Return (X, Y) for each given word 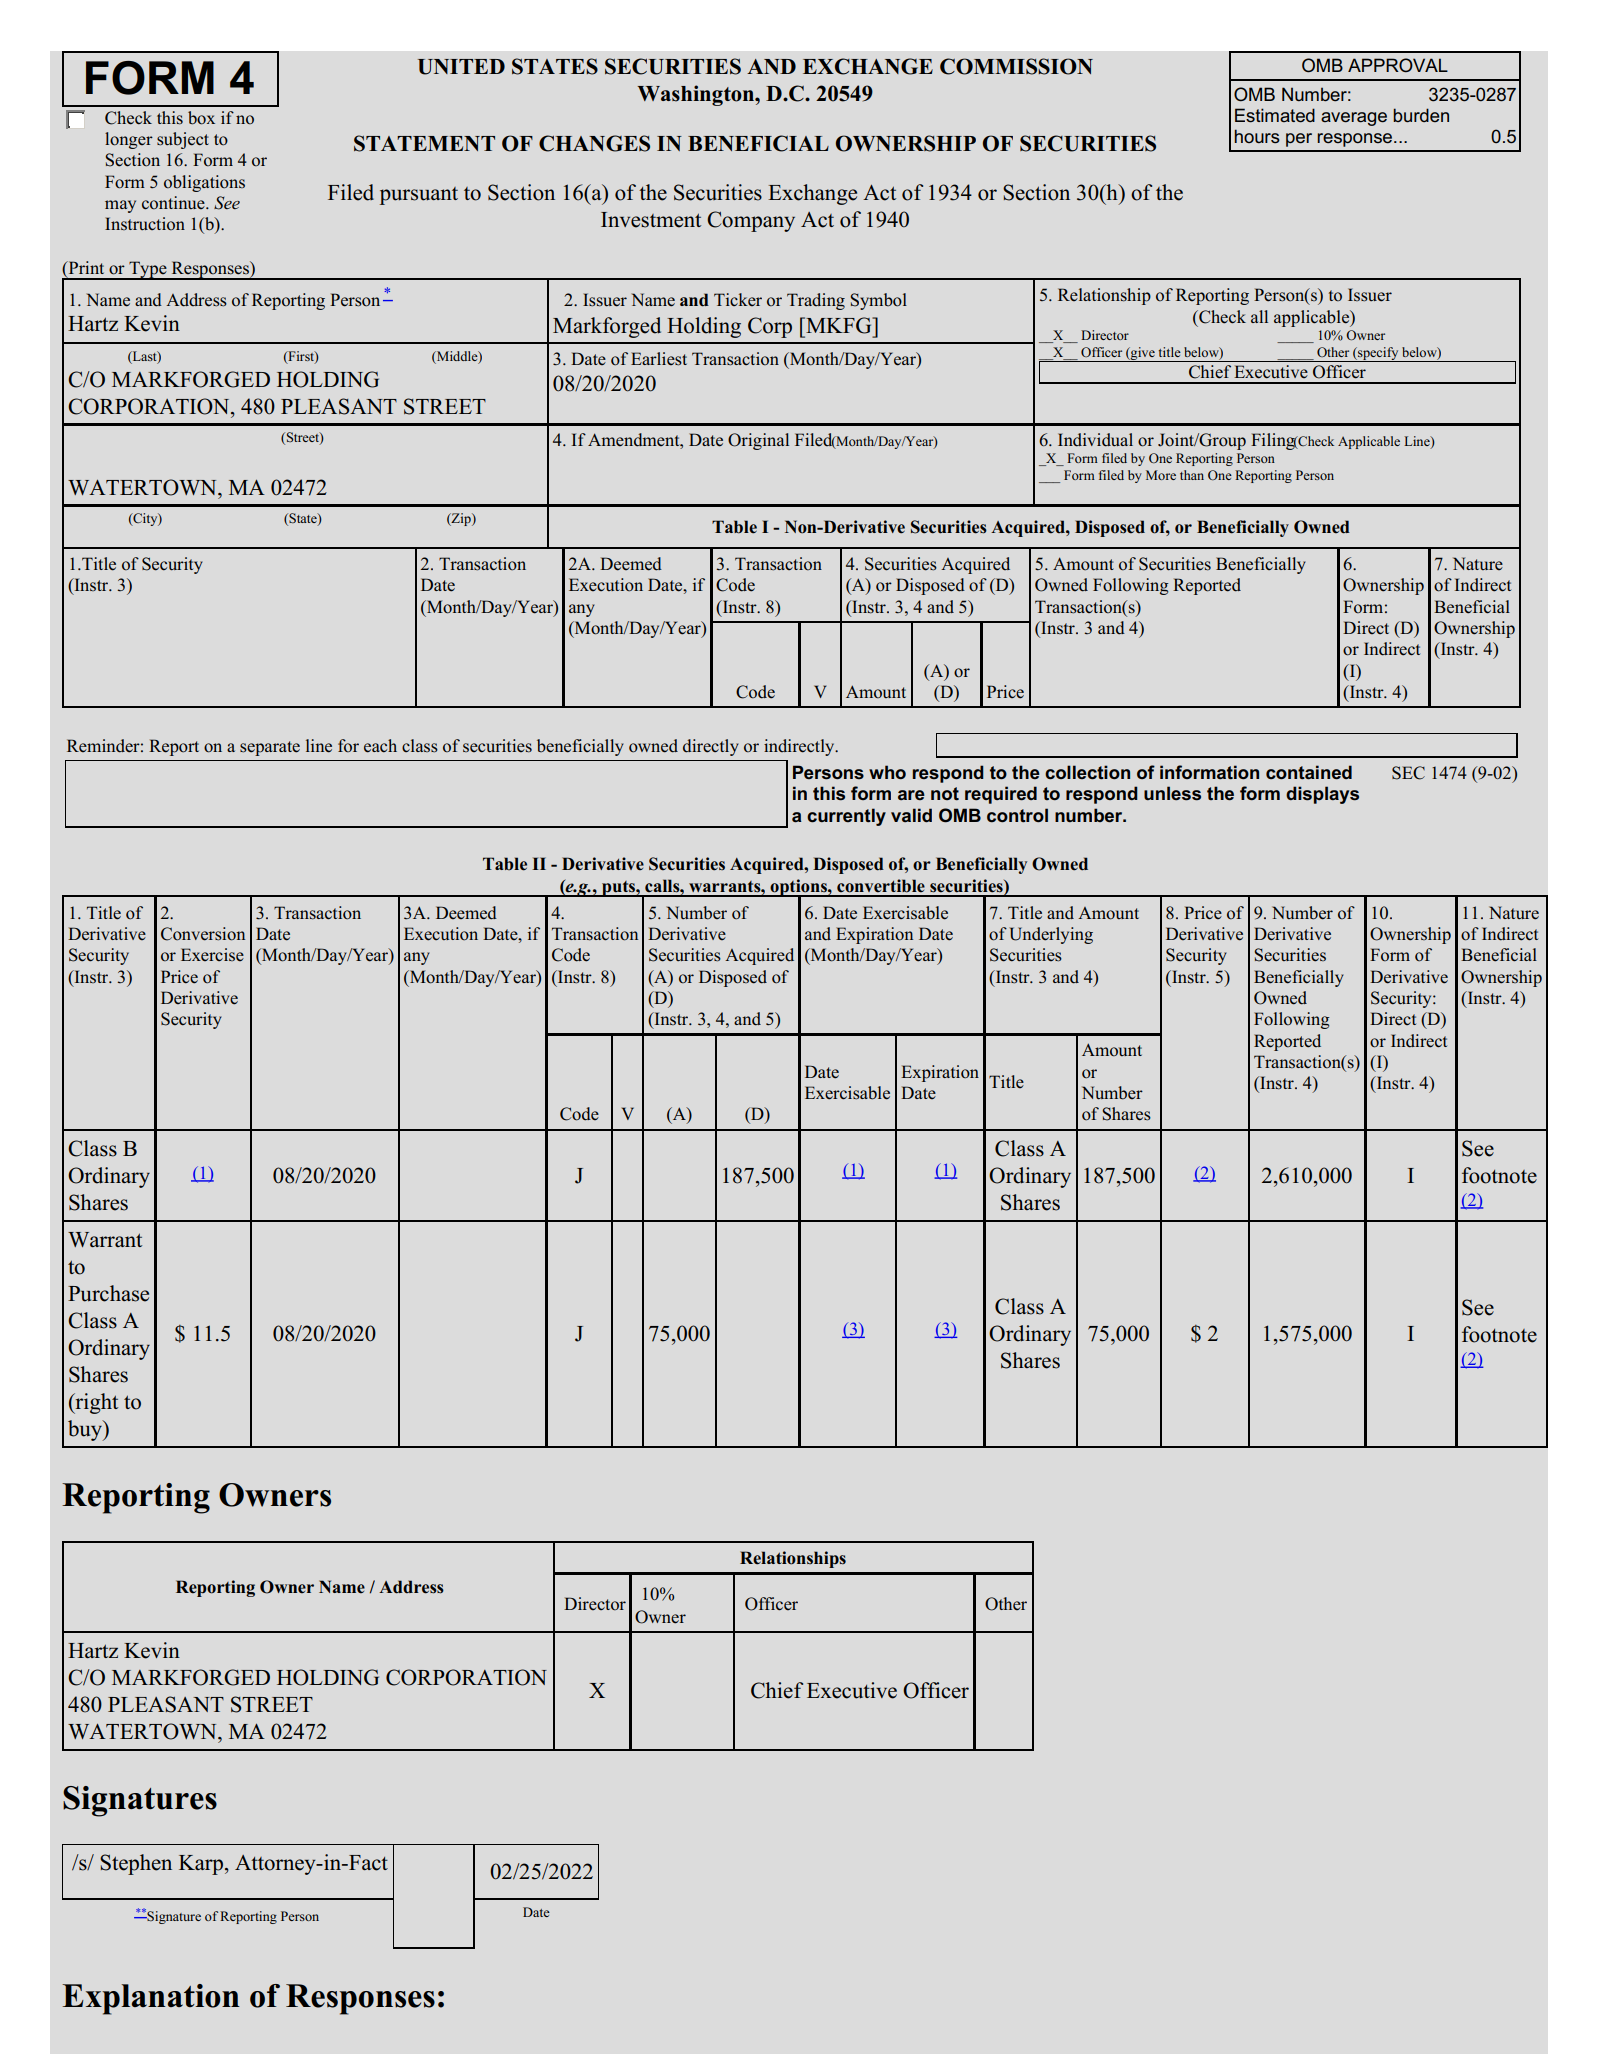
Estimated (1275, 115)
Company (751, 221)
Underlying (1051, 935)
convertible (881, 886)
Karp (201, 1865)
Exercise (212, 954)
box (201, 118)
